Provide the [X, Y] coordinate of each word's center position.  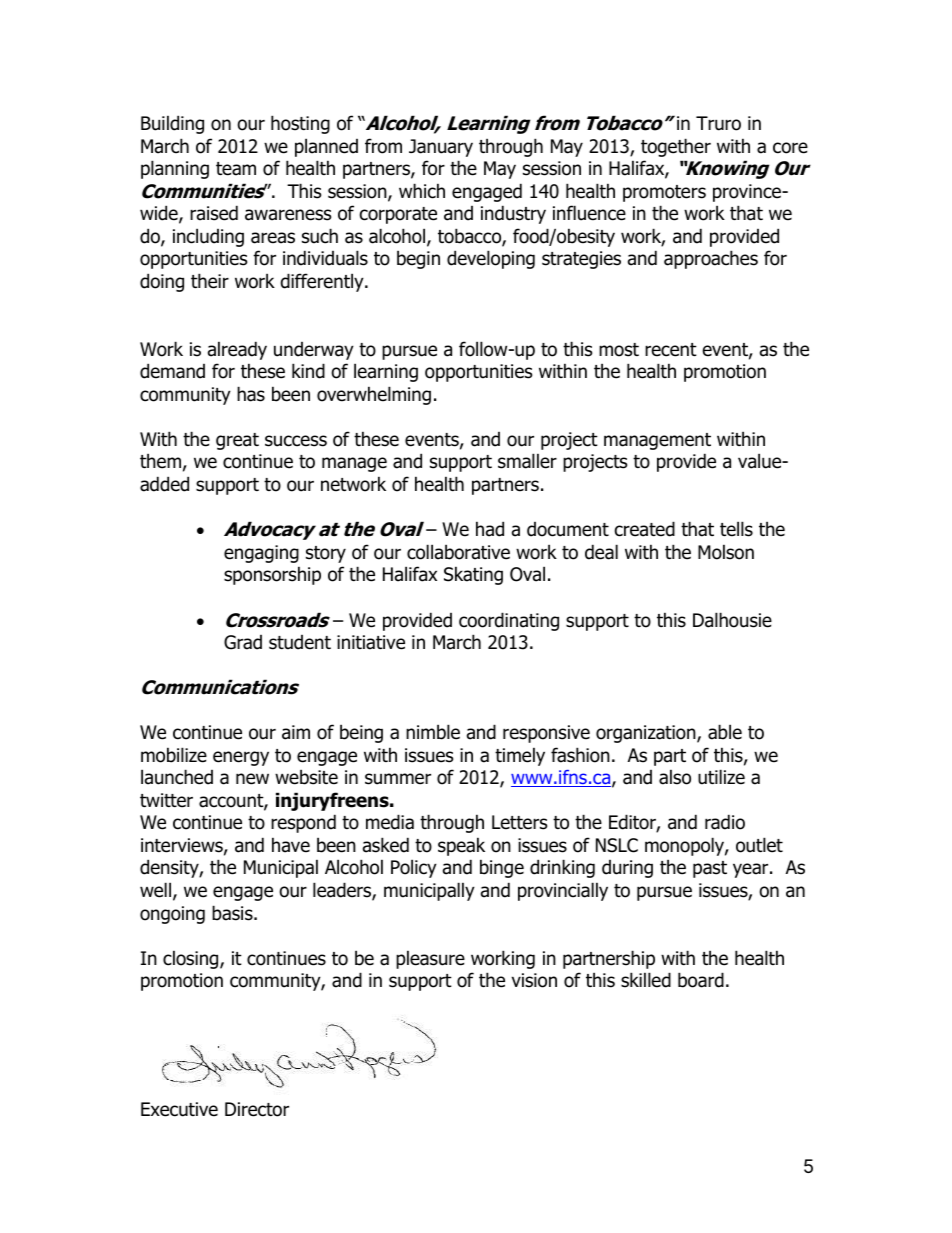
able [725, 732]
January [441, 148]
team [236, 169]
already [237, 350]
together [676, 147]
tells [736, 529]
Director [257, 1109]
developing [491, 259]
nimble [433, 732]
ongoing [172, 915]
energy [241, 758]
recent [671, 350]
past [710, 869]
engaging [261, 554]
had [490, 529]
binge [502, 868]
